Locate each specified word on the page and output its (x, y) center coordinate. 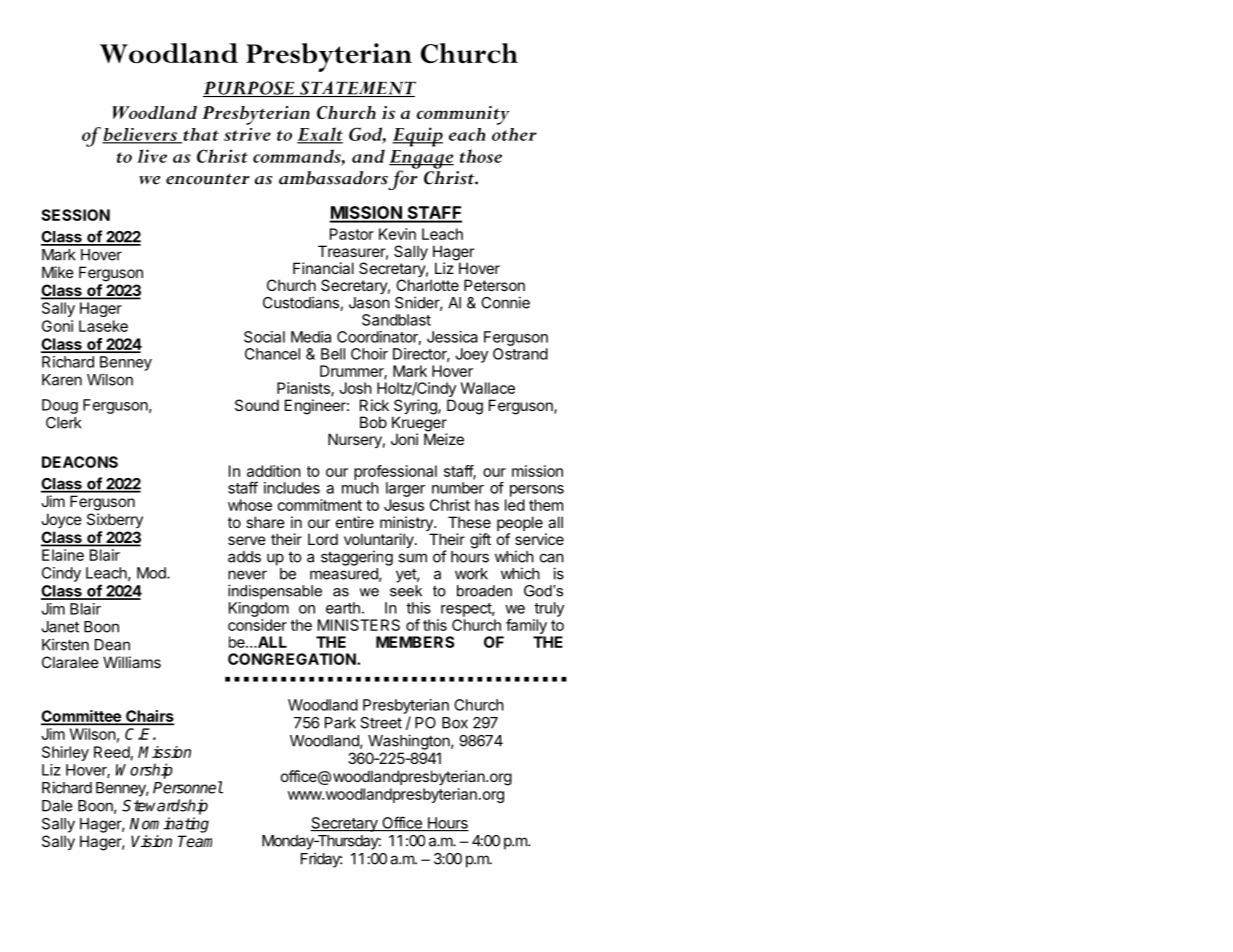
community (463, 115)
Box (455, 723)
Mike (58, 272)
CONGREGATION (293, 659)
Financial (323, 268)
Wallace (488, 388)
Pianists (304, 389)
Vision (151, 841)
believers (141, 135)
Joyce (61, 520)
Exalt (320, 135)
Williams (132, 662)
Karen (62, 380)
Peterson (494, 285)
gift (480, 541)
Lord (323, 539)
